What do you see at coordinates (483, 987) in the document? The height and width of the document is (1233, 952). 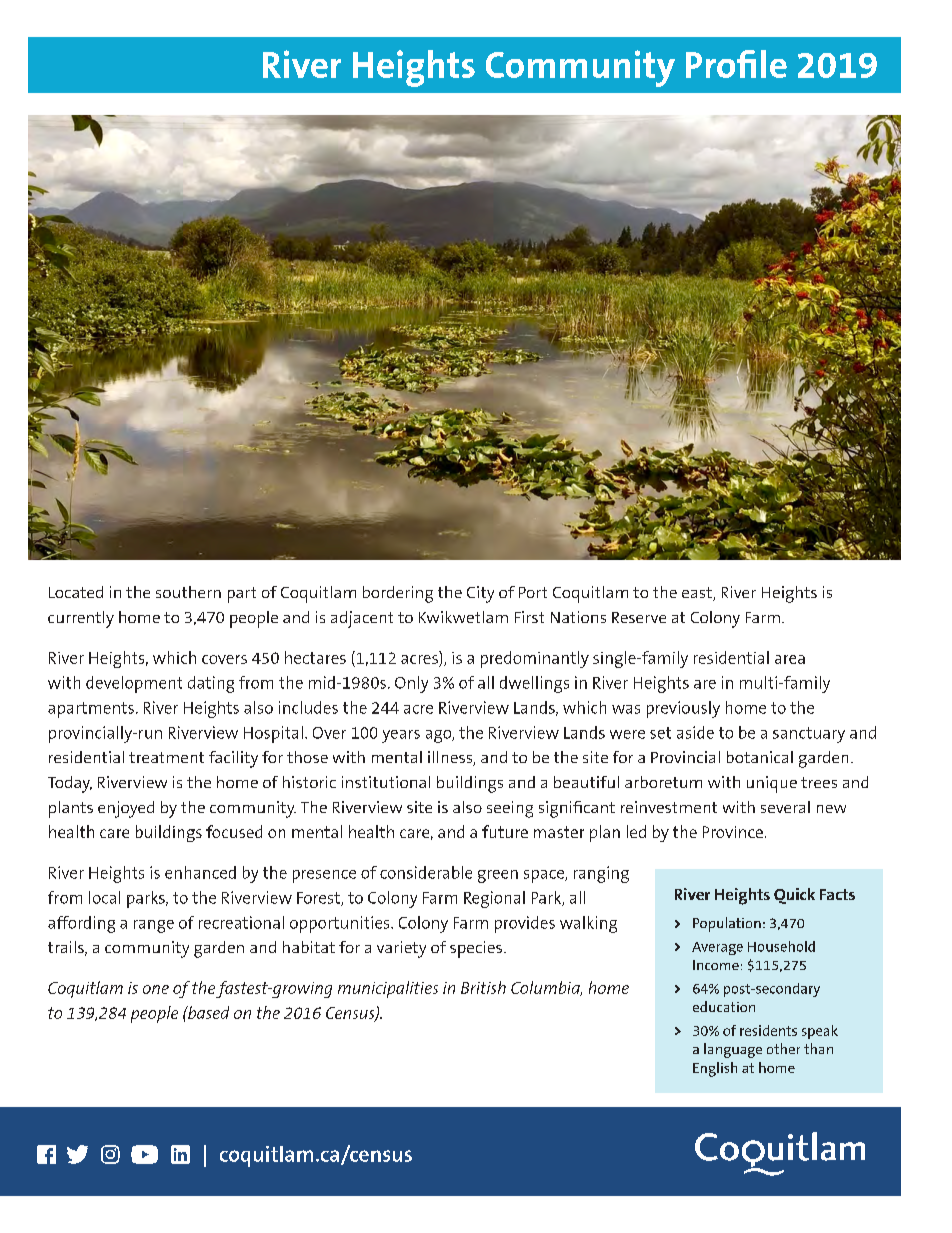 I see `British` at bounding box center [483, 987].
